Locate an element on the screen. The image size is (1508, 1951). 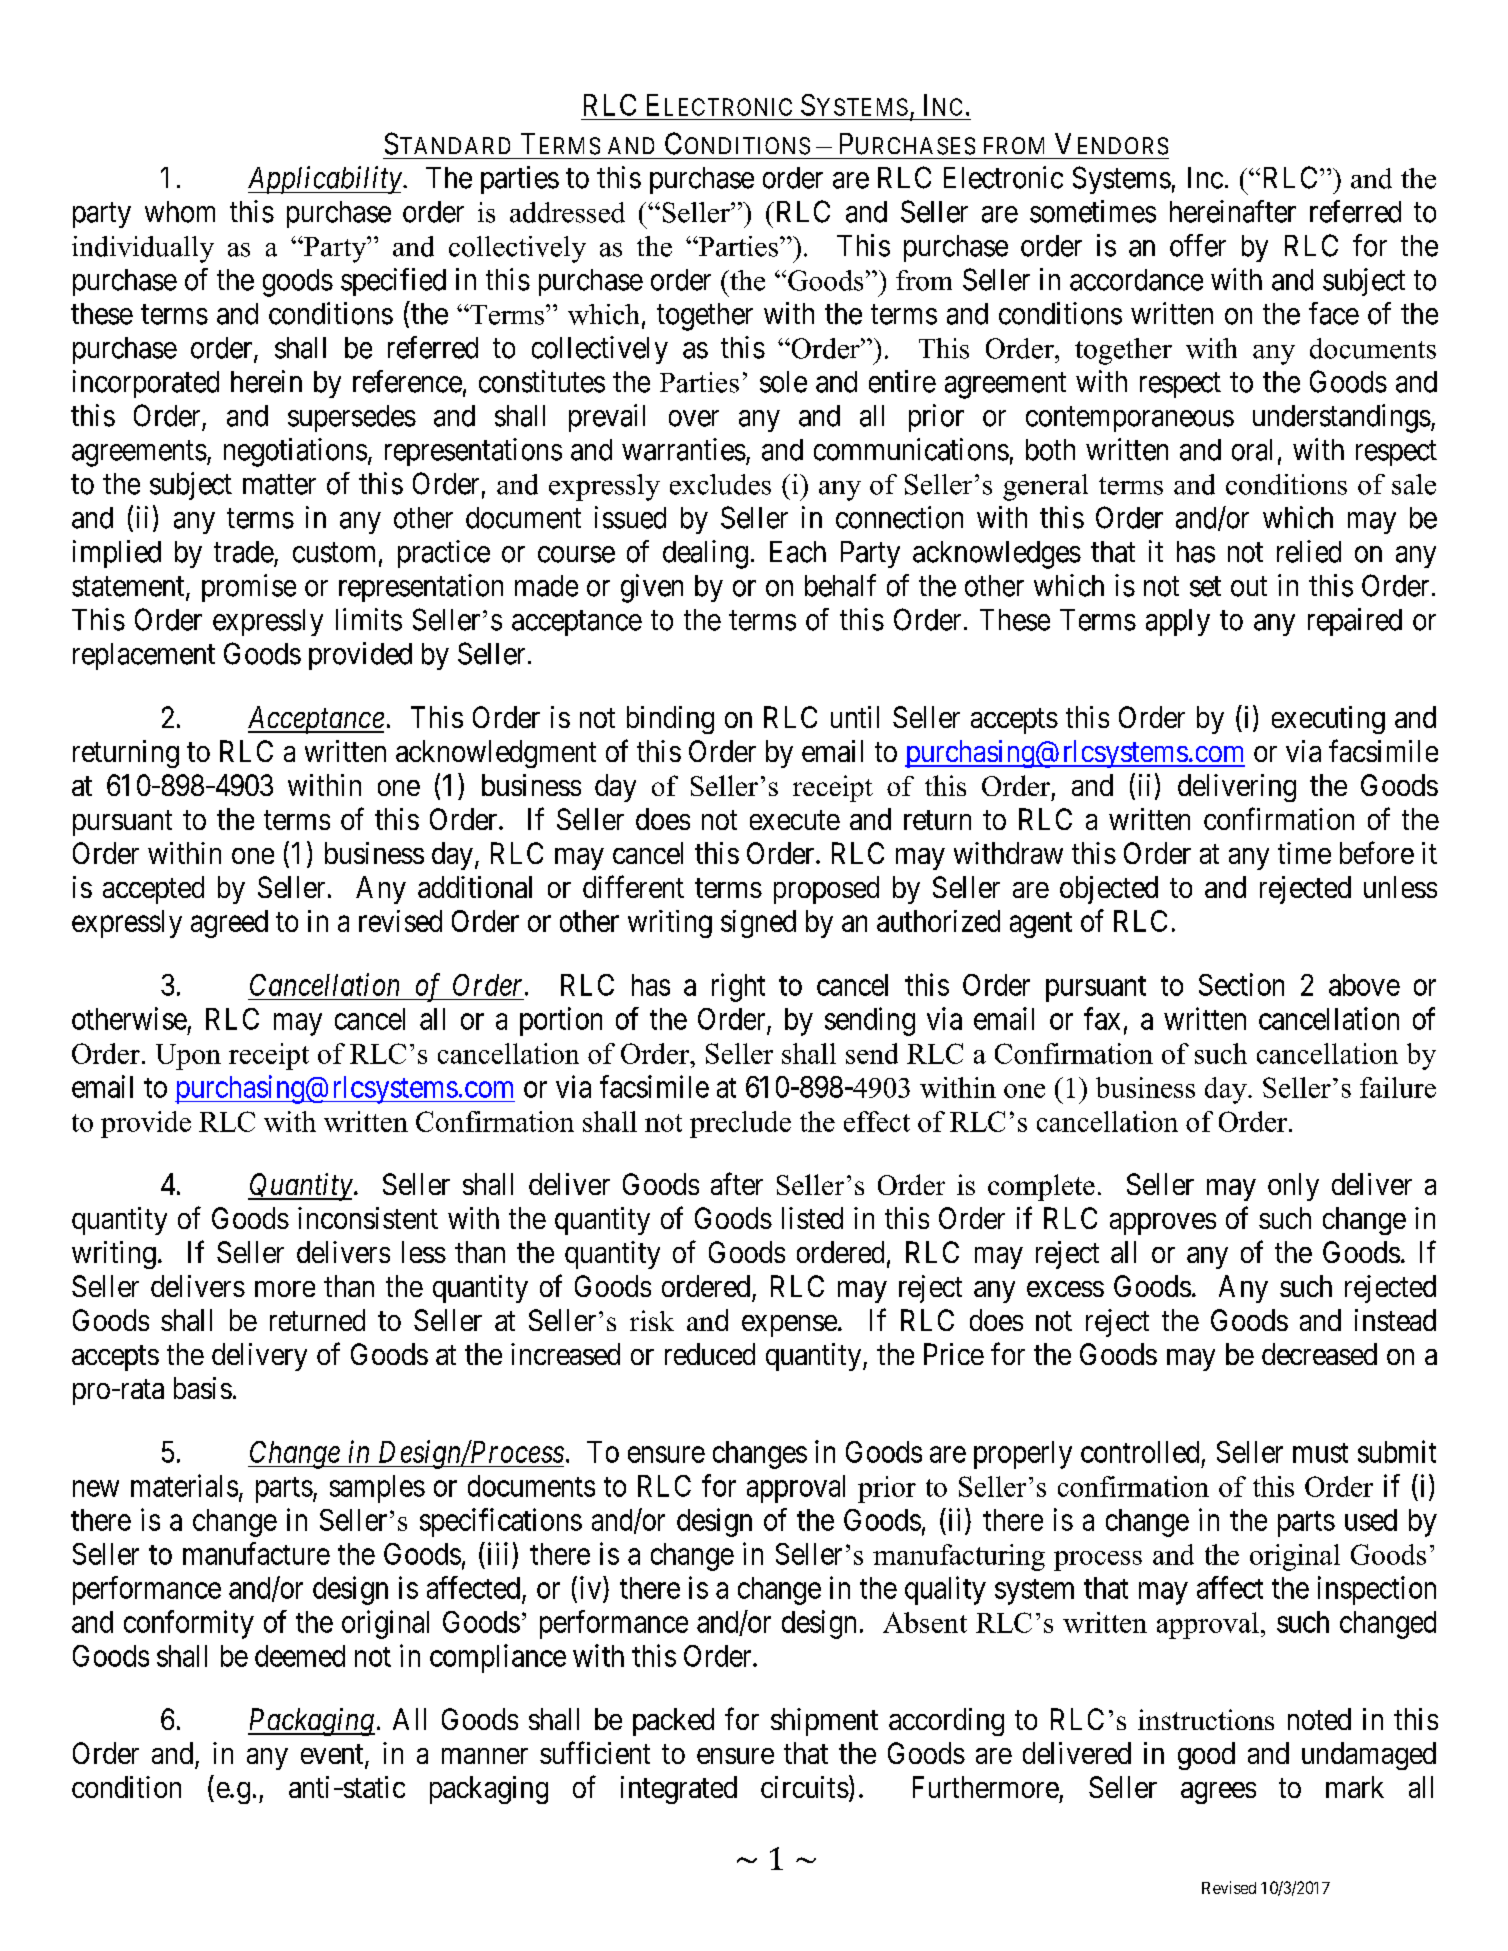
inconsistent is located at coordinates (368, 1218).
